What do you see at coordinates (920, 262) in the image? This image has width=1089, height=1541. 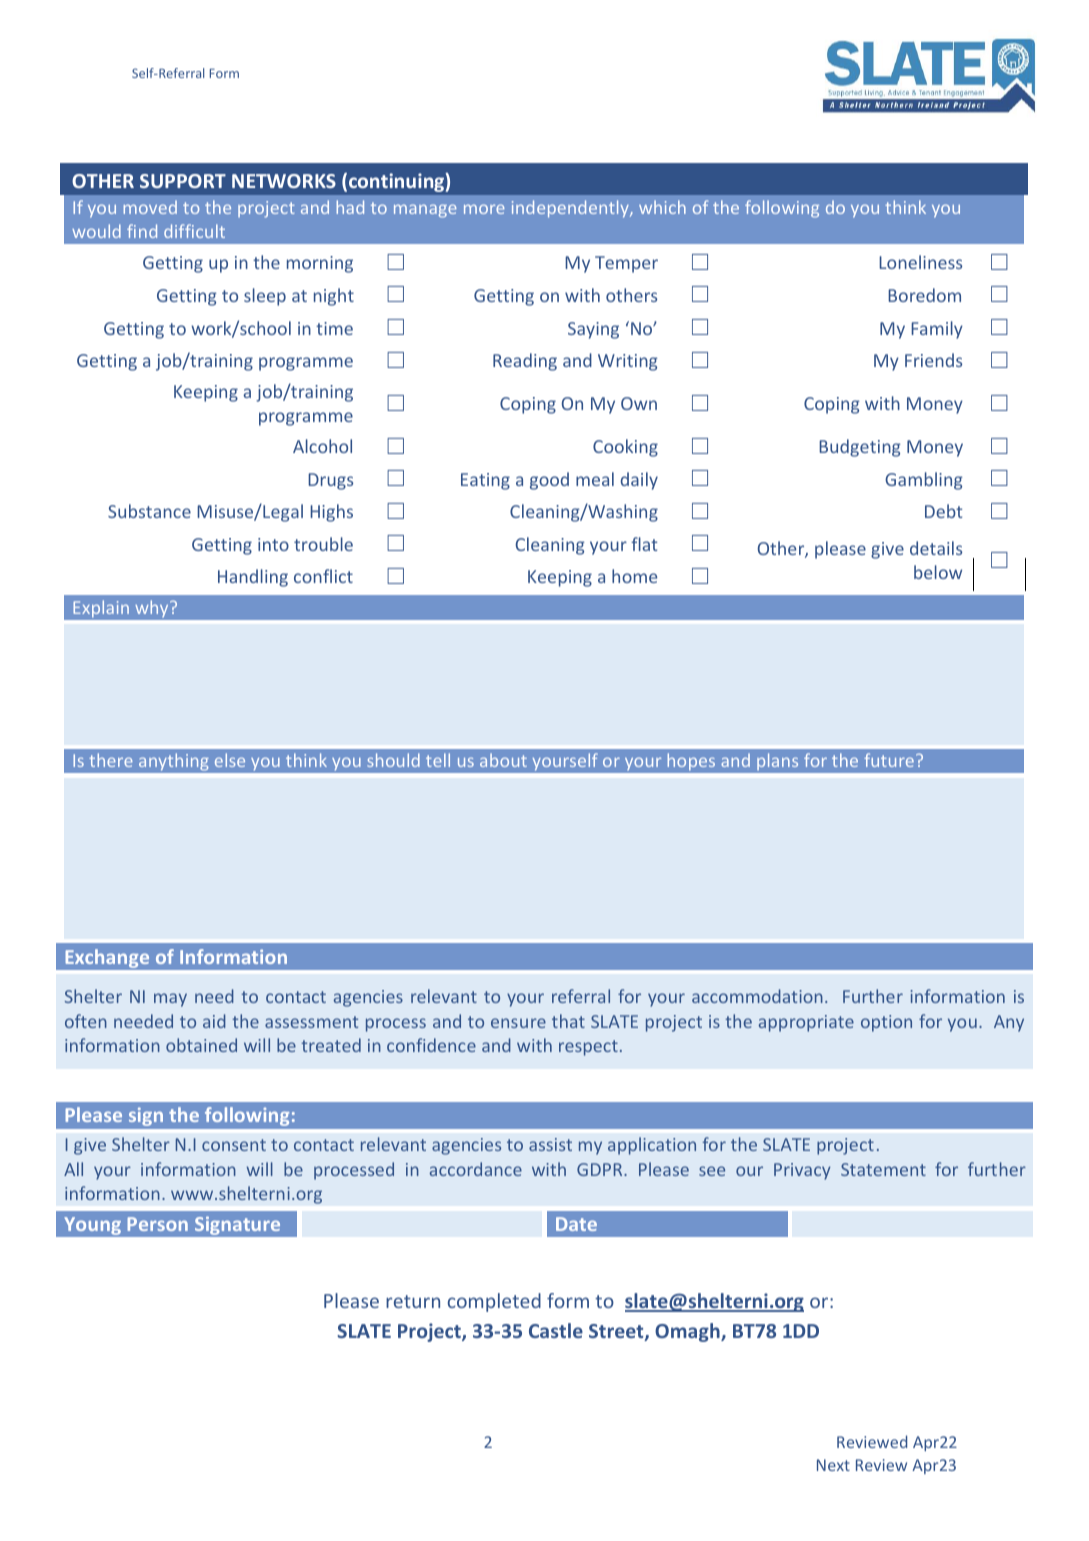 I see `Loneliness` at bounding box center [920, 262].
